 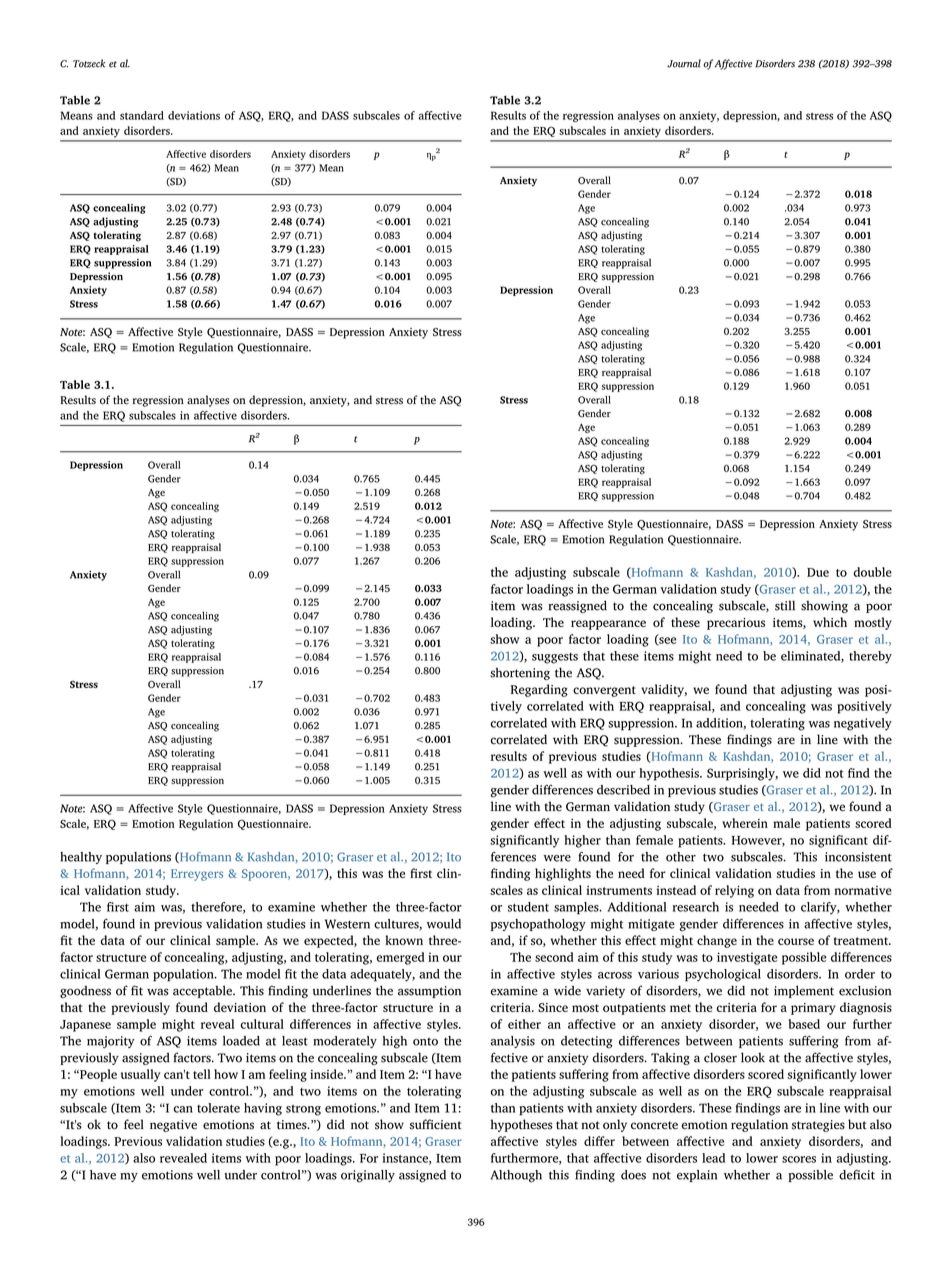 I want to click on Due, so click(x=818, y=572).
